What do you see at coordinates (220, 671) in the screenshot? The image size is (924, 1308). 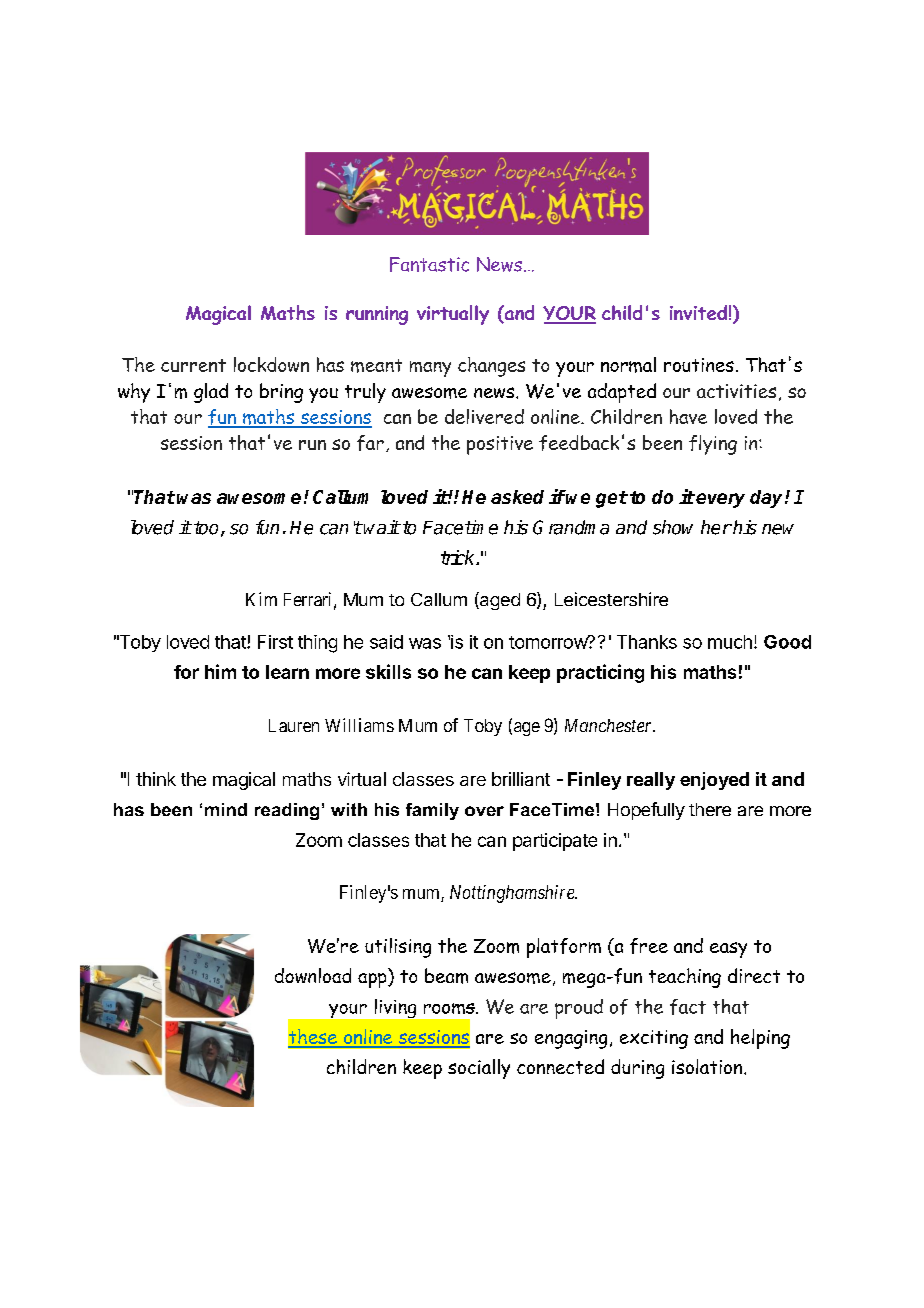 I see `him` at bounding box center [220, 671].
